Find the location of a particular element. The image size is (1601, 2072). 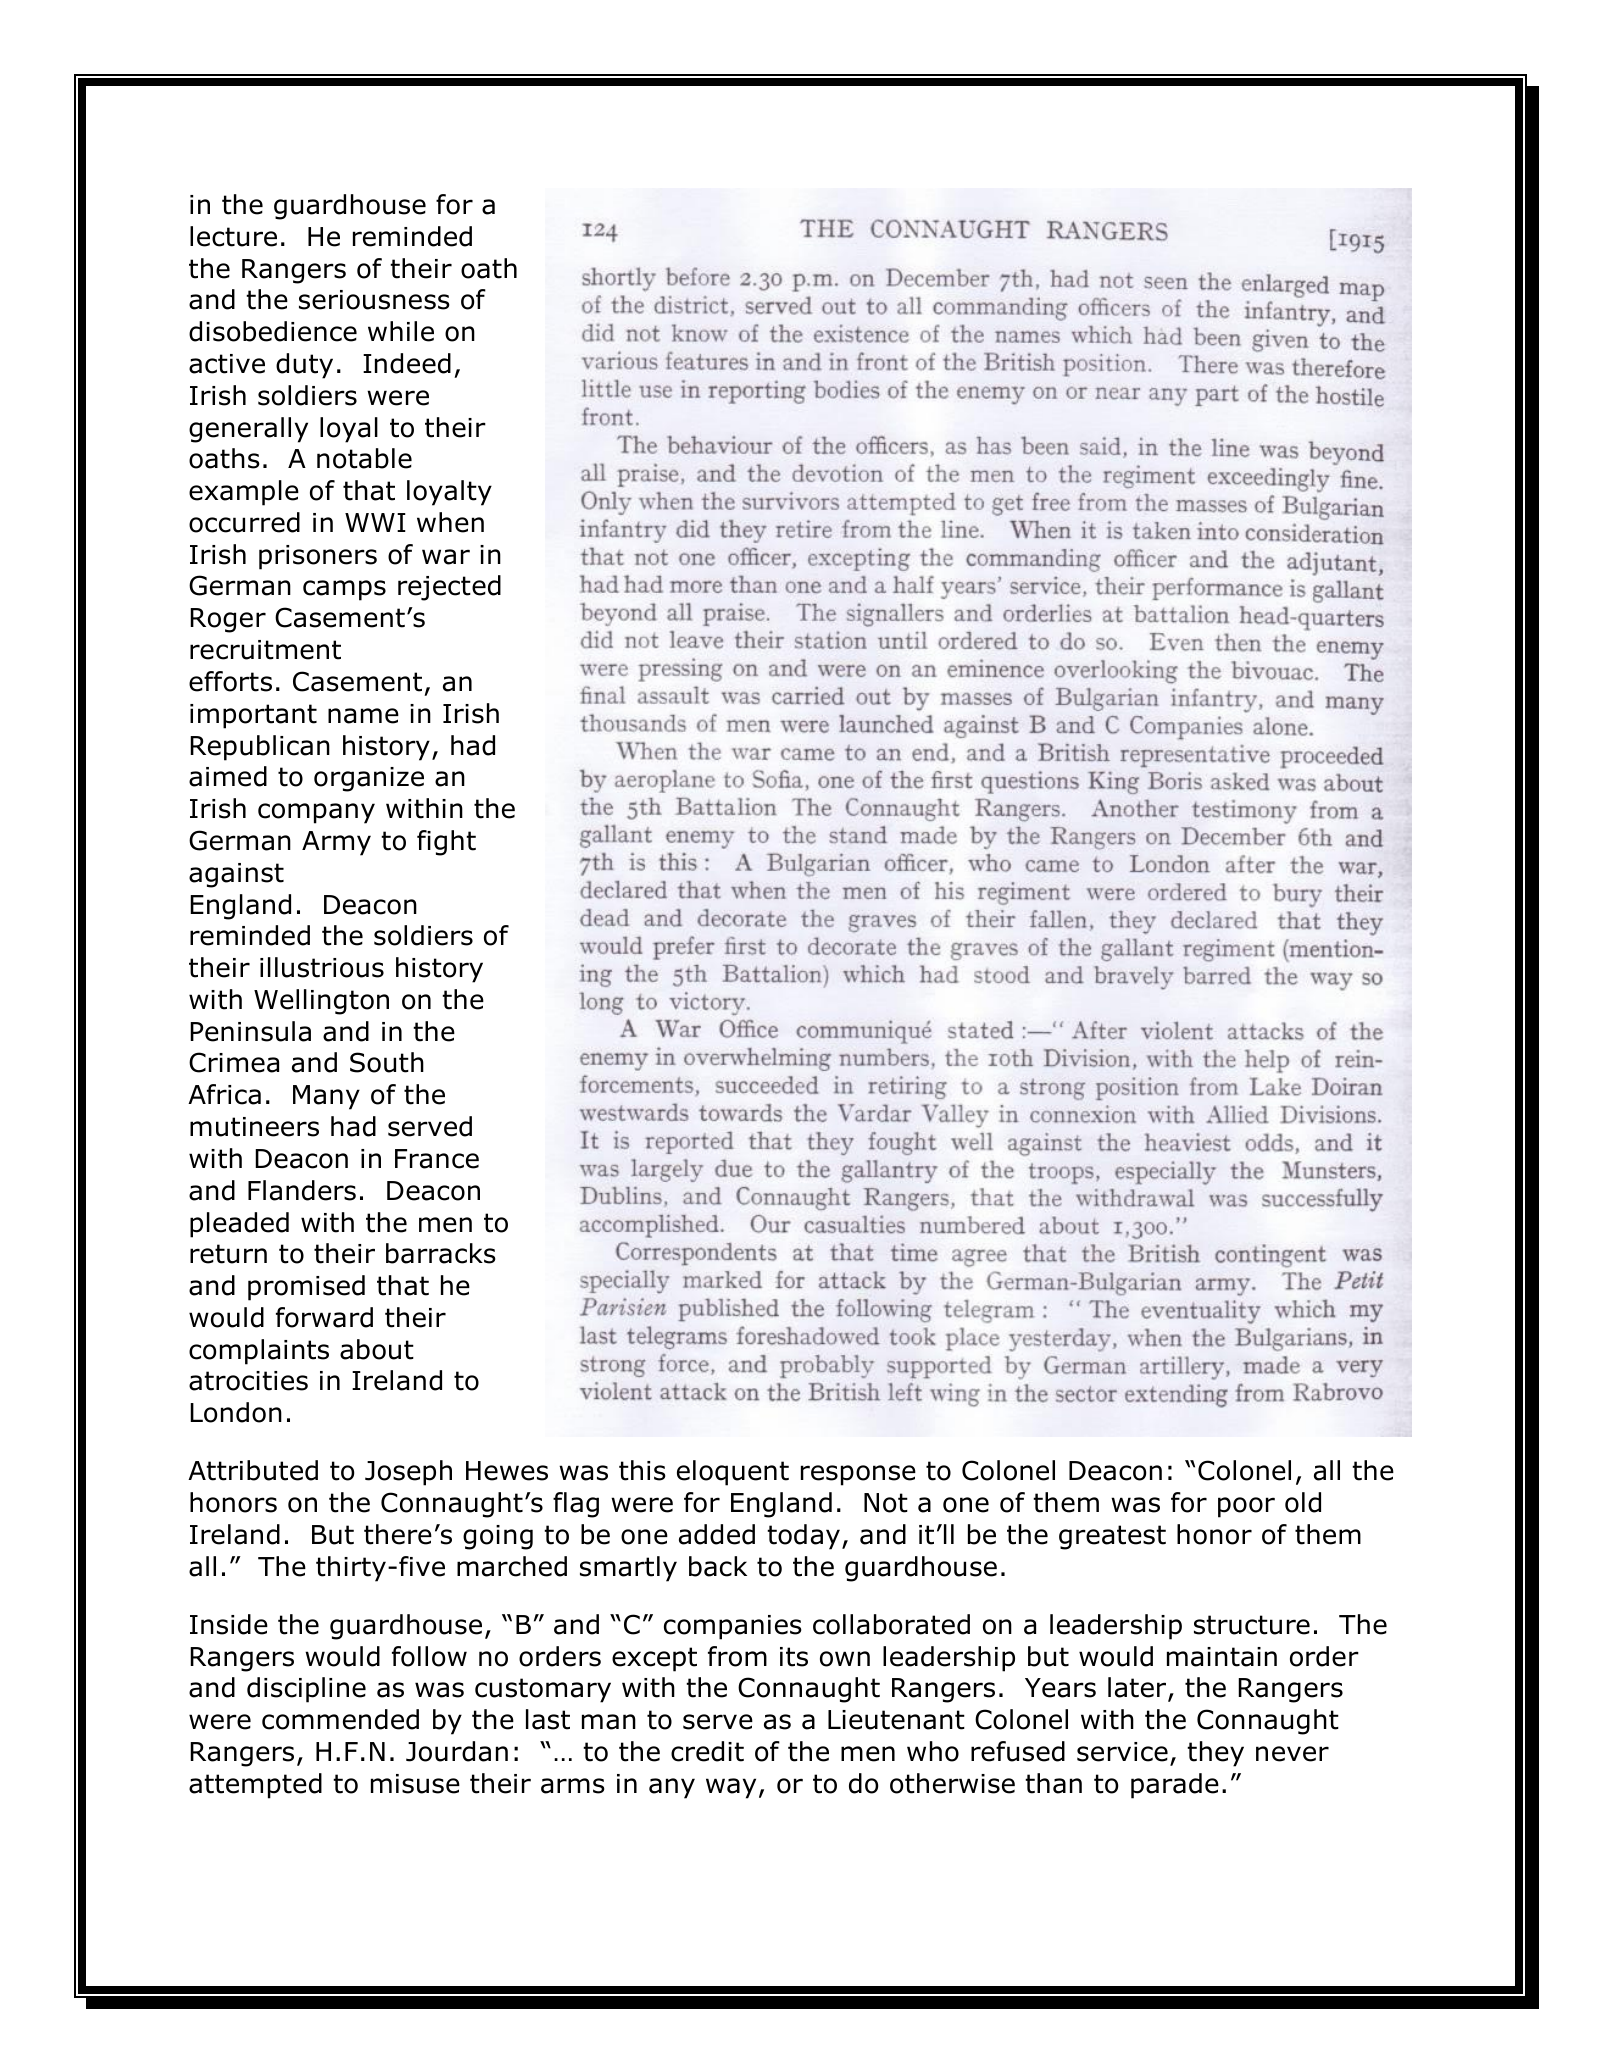

South is located at coordinates (387, 1062).
